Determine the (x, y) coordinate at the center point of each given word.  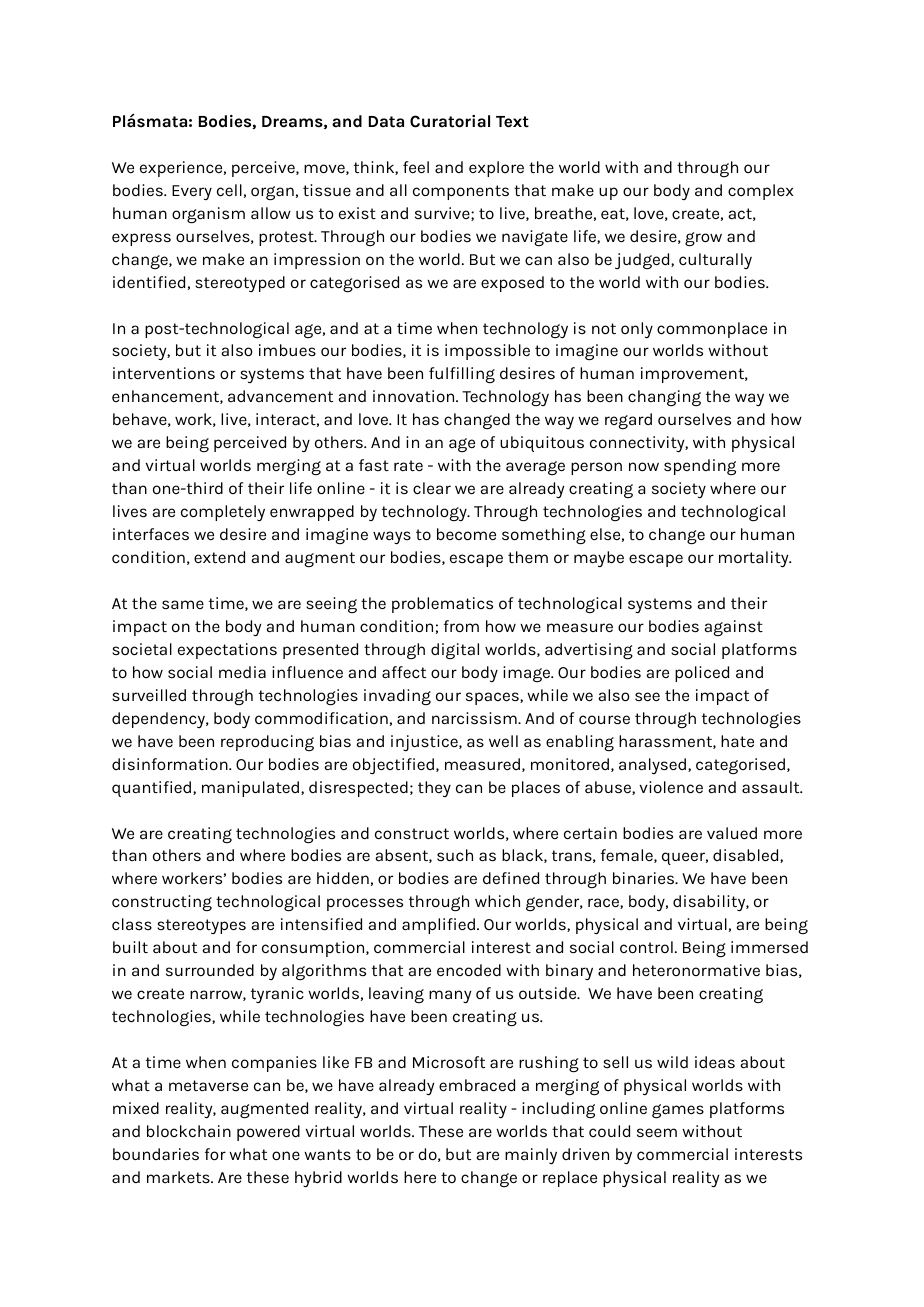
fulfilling (462, 375)
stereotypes (201, 926)
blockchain (189, 1131)
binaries (645, 878)
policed (702, 674)
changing (664, 398)
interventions (164, 373)
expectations (227, 651)
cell (229, 190)
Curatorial (450, 121)
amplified (438, 926)
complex (760, 192)
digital (455, 651)
